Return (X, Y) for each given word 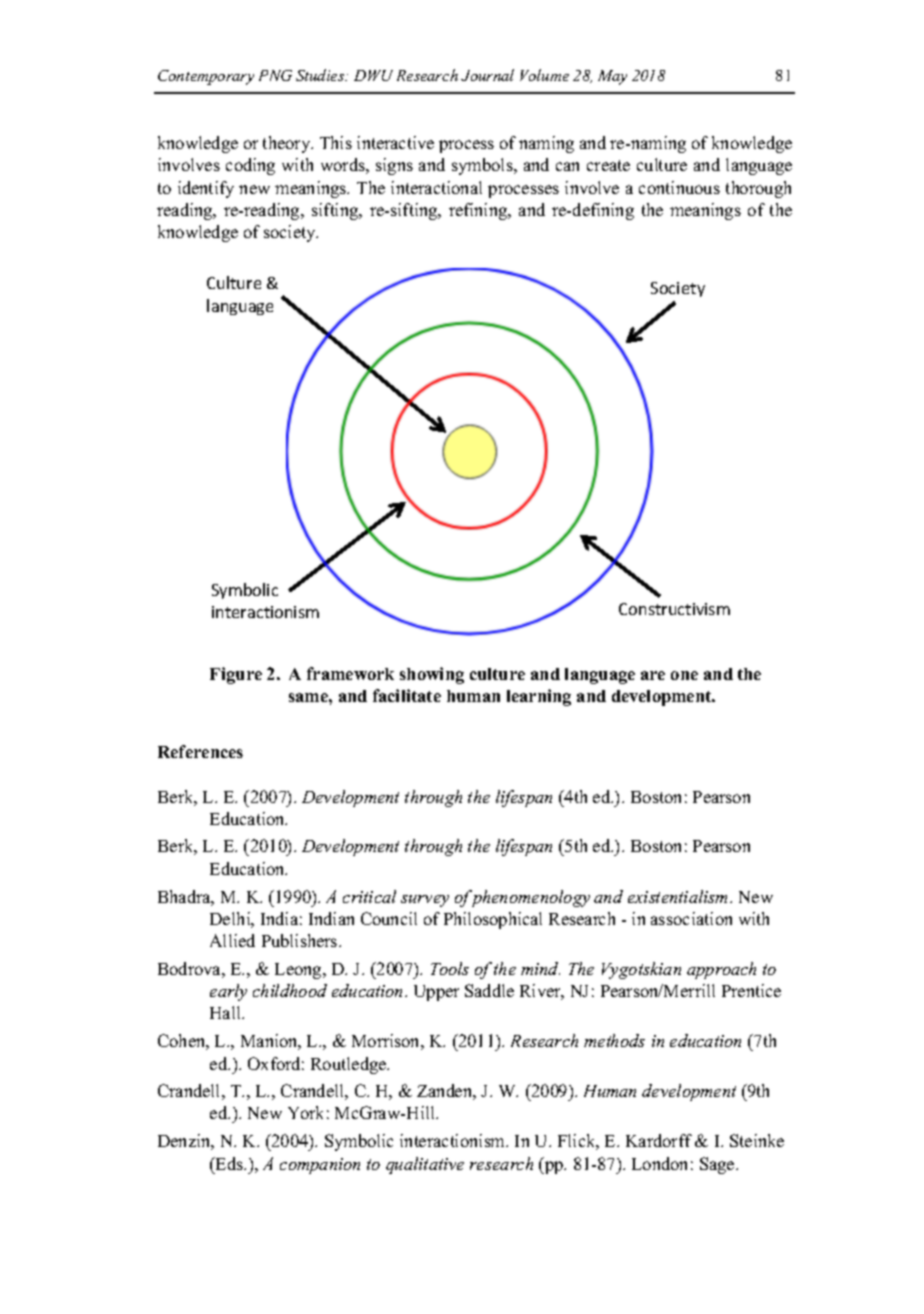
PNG (275, 75)
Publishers (301, 940)
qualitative (425, 1165)
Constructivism (674, 609)
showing (432, 675)
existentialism (679, 896)
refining (479, 211)
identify (206, 189)
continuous (679, 187)
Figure (236, 675)
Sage (718, 1165)
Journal (487, 75)
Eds (230, 1163)
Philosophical (493, 920)
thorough (758, 189)
